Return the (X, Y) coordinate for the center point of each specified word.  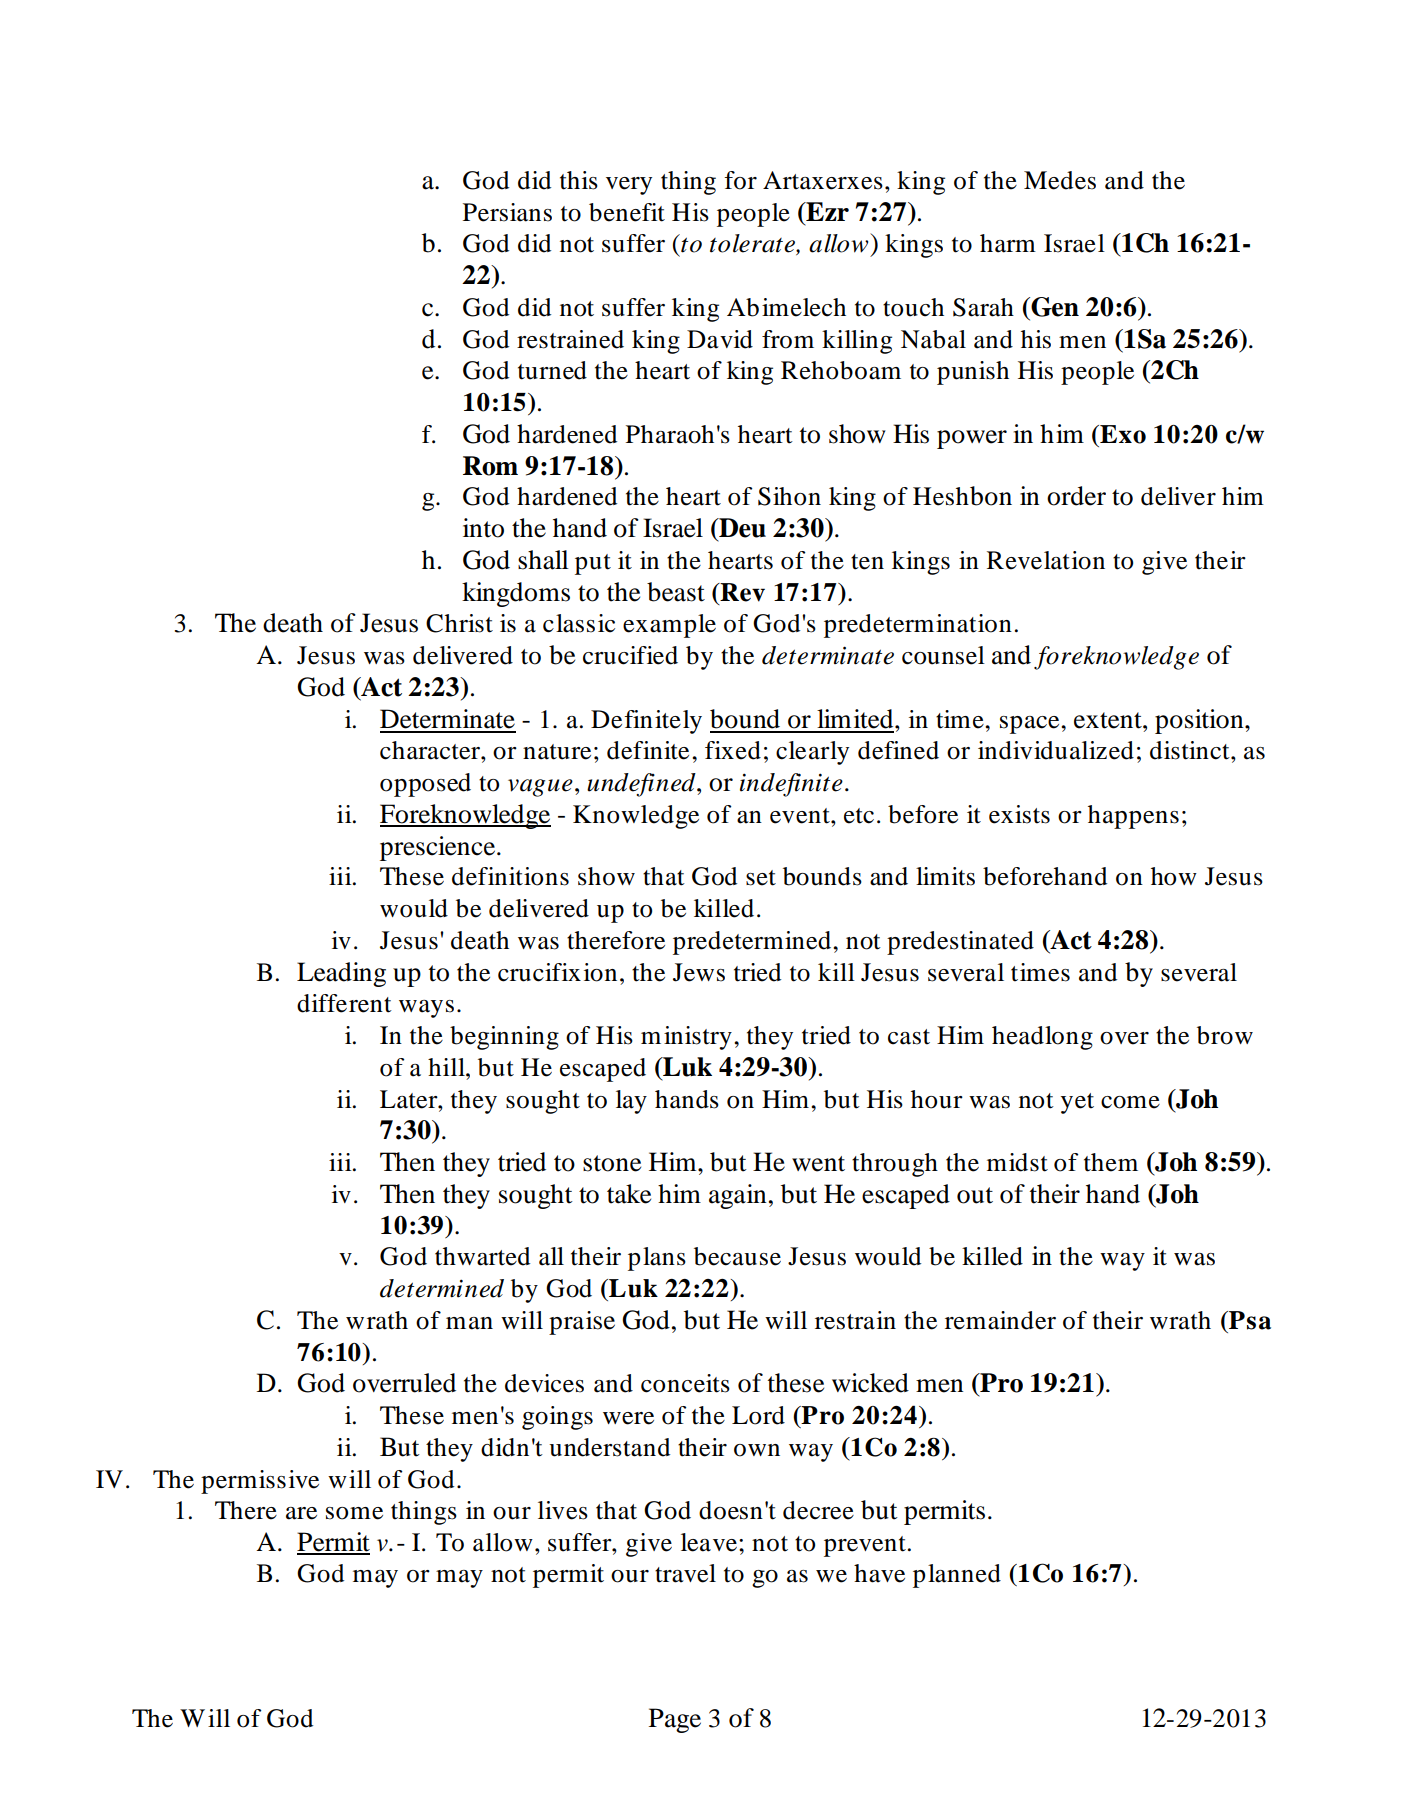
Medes (1060, 180)
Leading (341, 974)
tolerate (753, 244)
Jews (699, 972)
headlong (1042, 1038)
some (354, 1513)
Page (675, 1720)
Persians (507, 212)
